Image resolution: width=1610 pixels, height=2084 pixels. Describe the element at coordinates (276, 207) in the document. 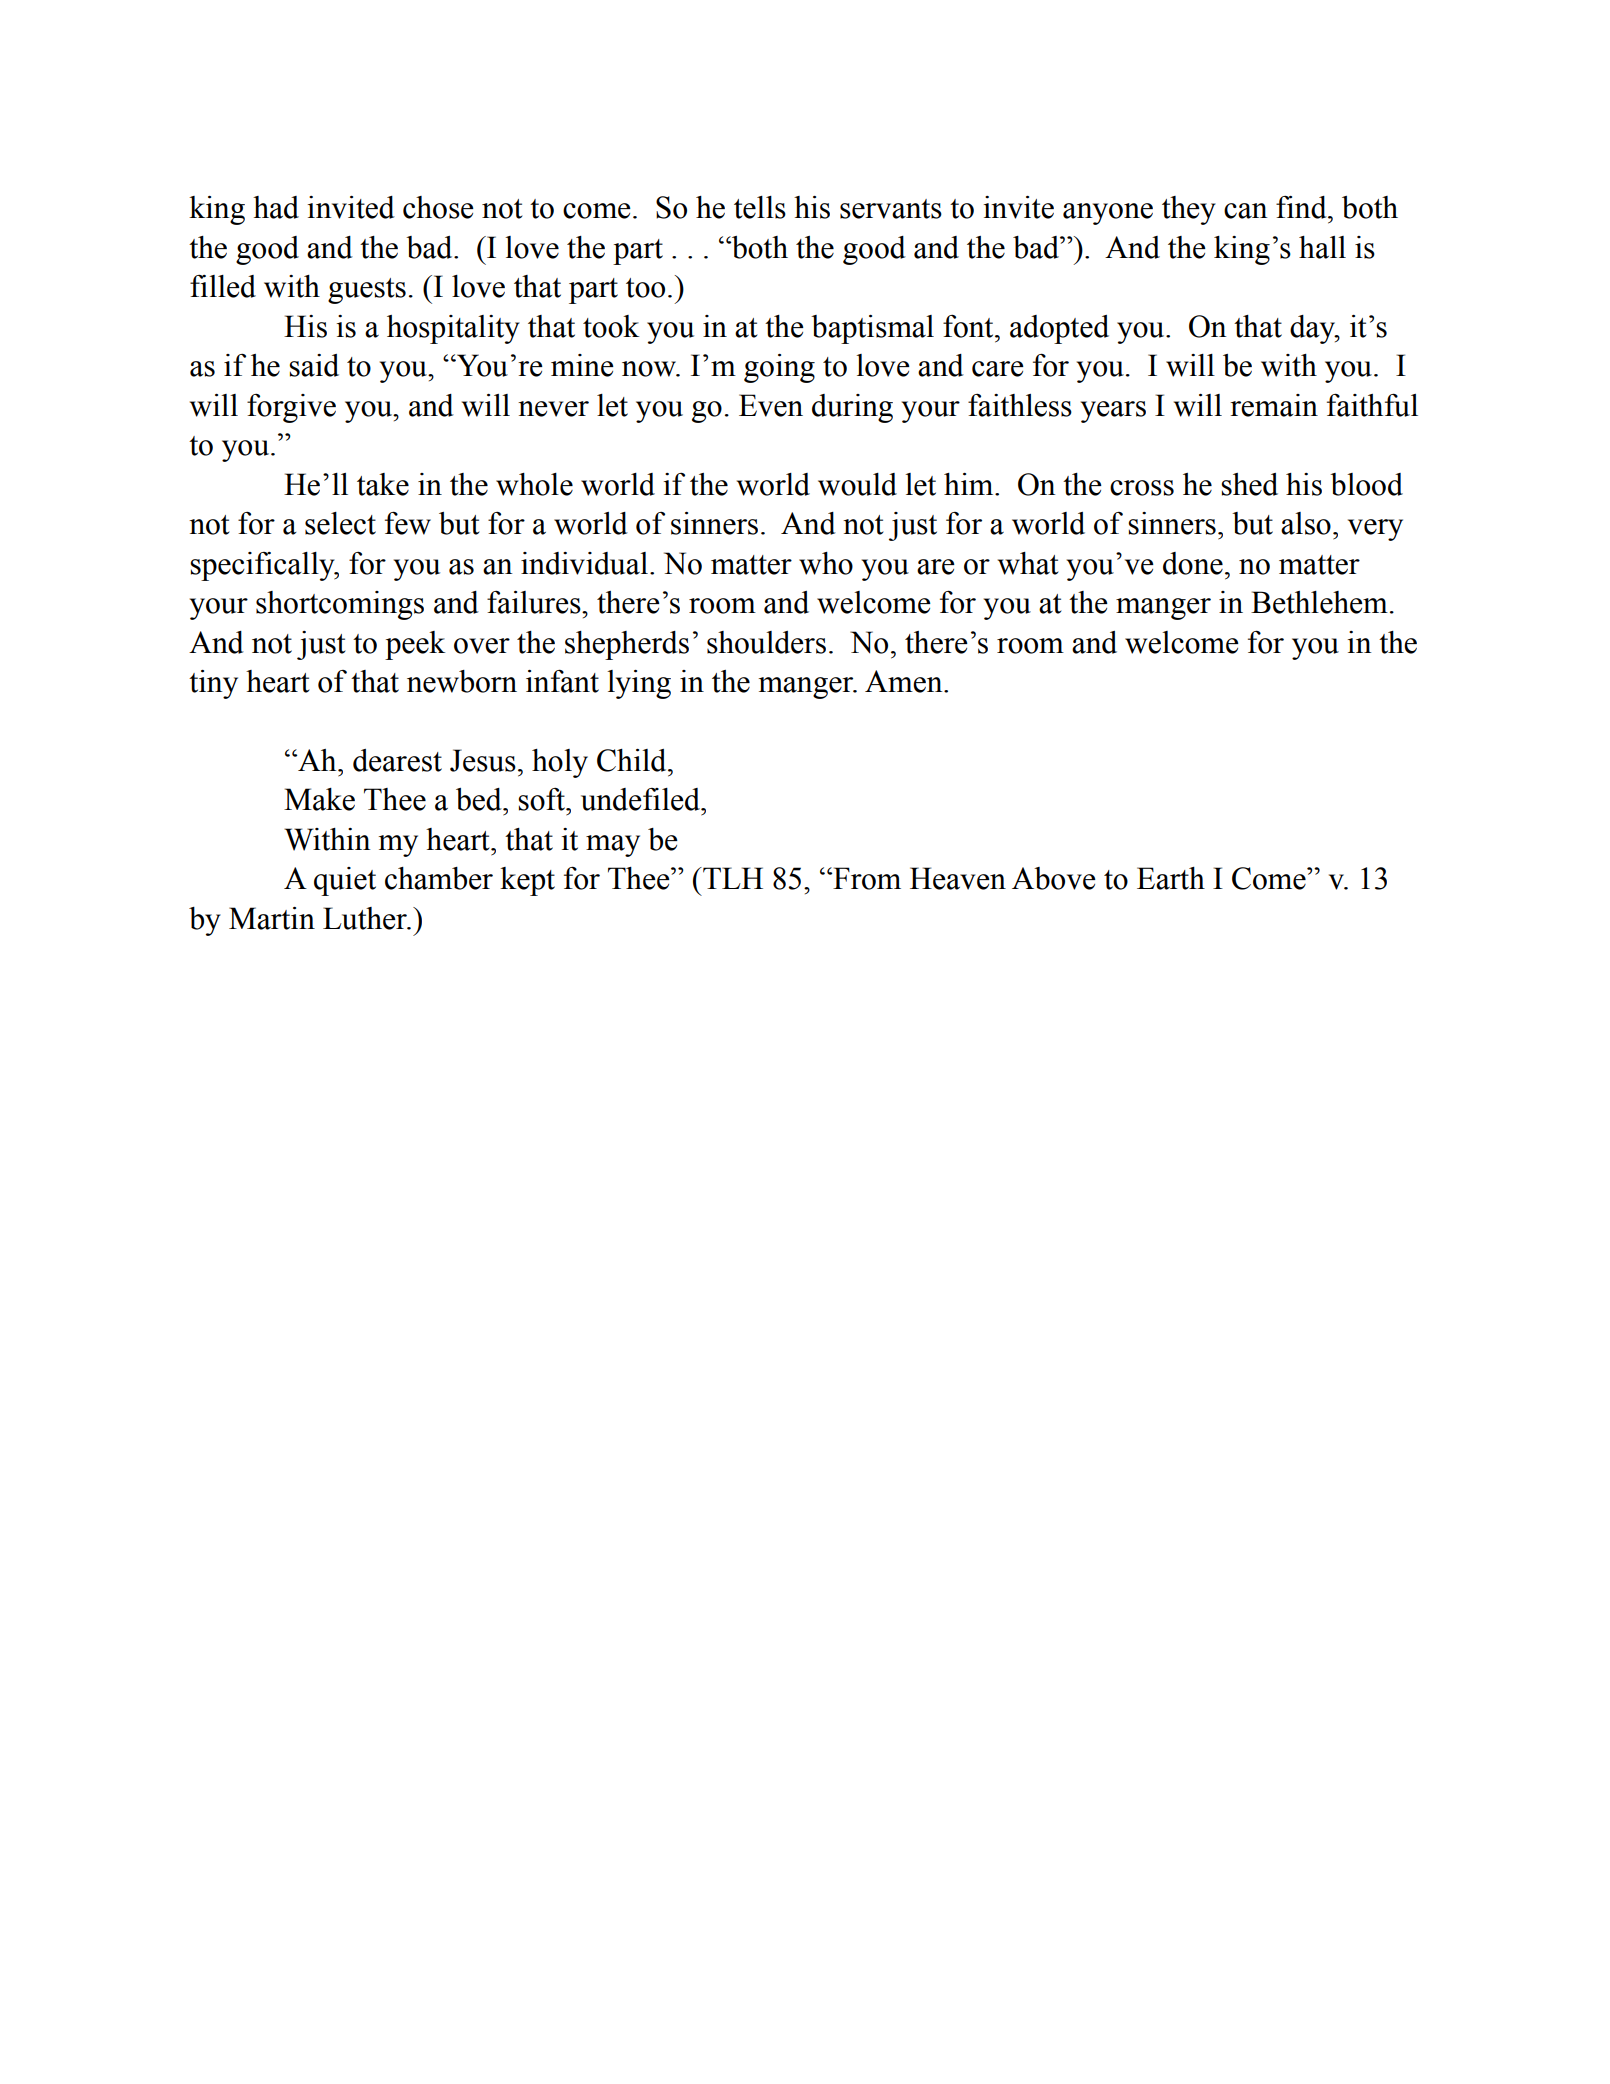

I see `had` at that location.
